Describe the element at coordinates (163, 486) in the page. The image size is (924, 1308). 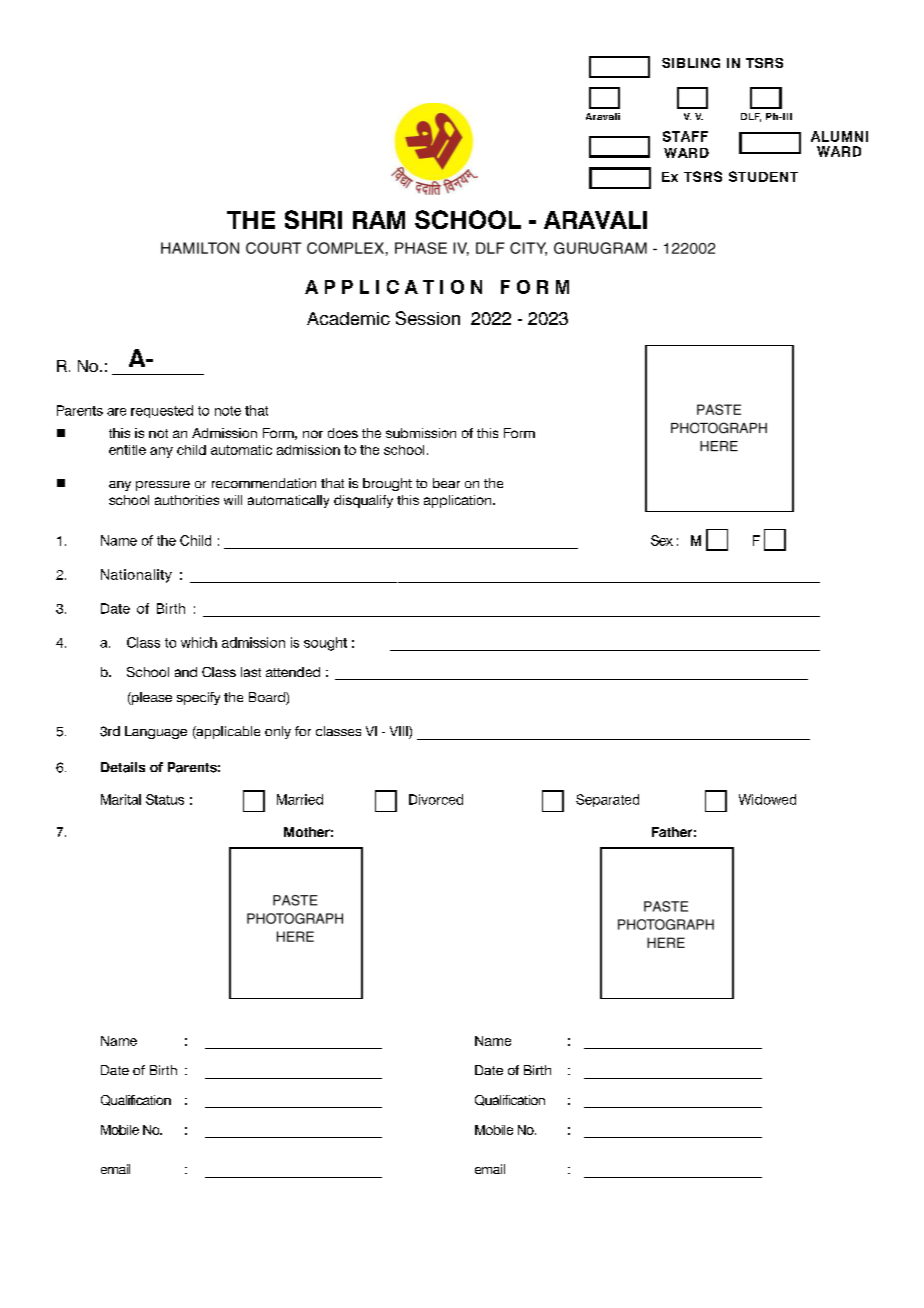
I see `pressure` at that location.
